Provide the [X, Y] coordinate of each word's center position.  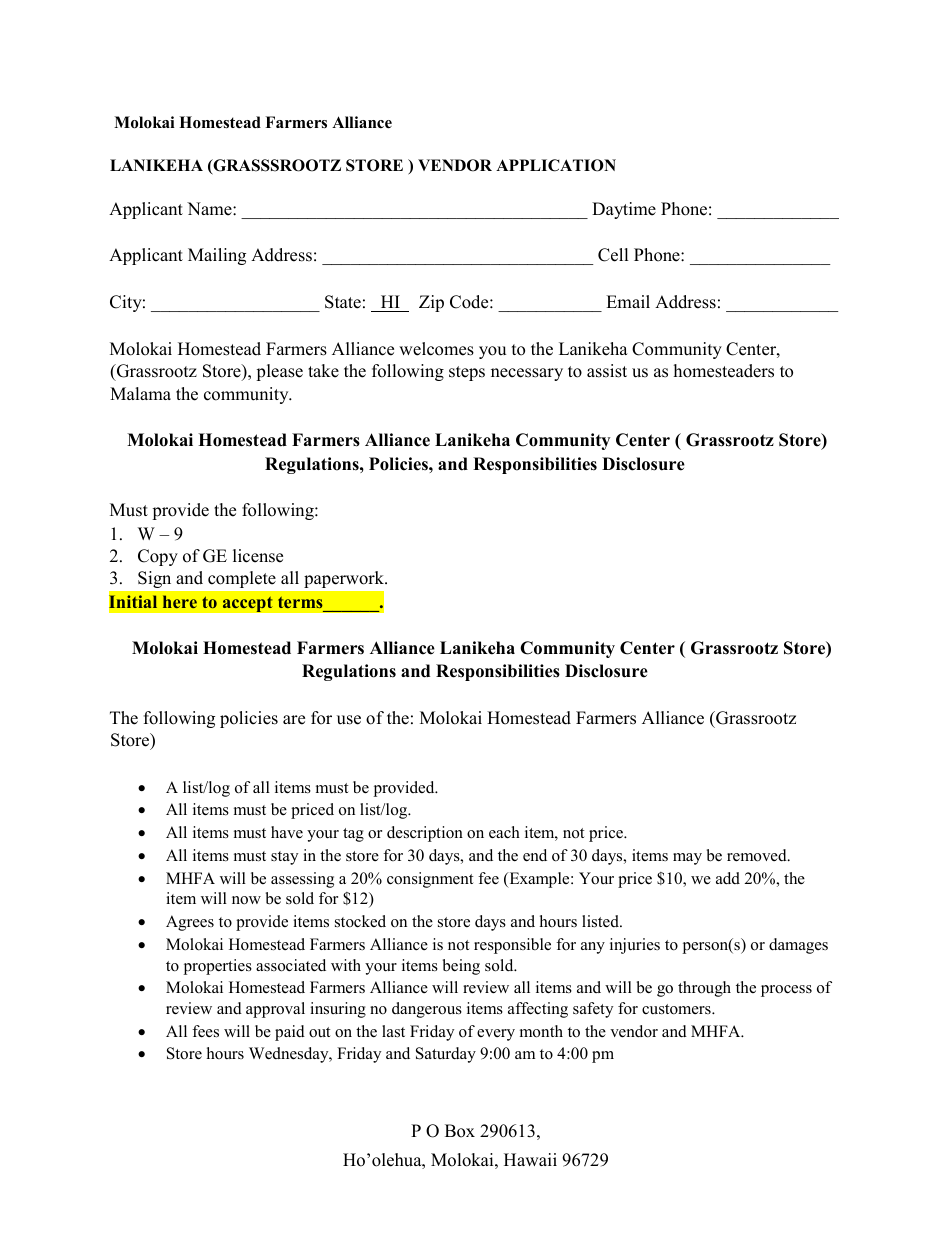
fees [205, 1031]
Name [210, 209]
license [258, 556]
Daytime [624, 210]
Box [460, 1131]
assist [607, 371]
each [504, 832]
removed [758, 855]
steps [467, 373]
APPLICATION [556, 165]
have [287, 832]
